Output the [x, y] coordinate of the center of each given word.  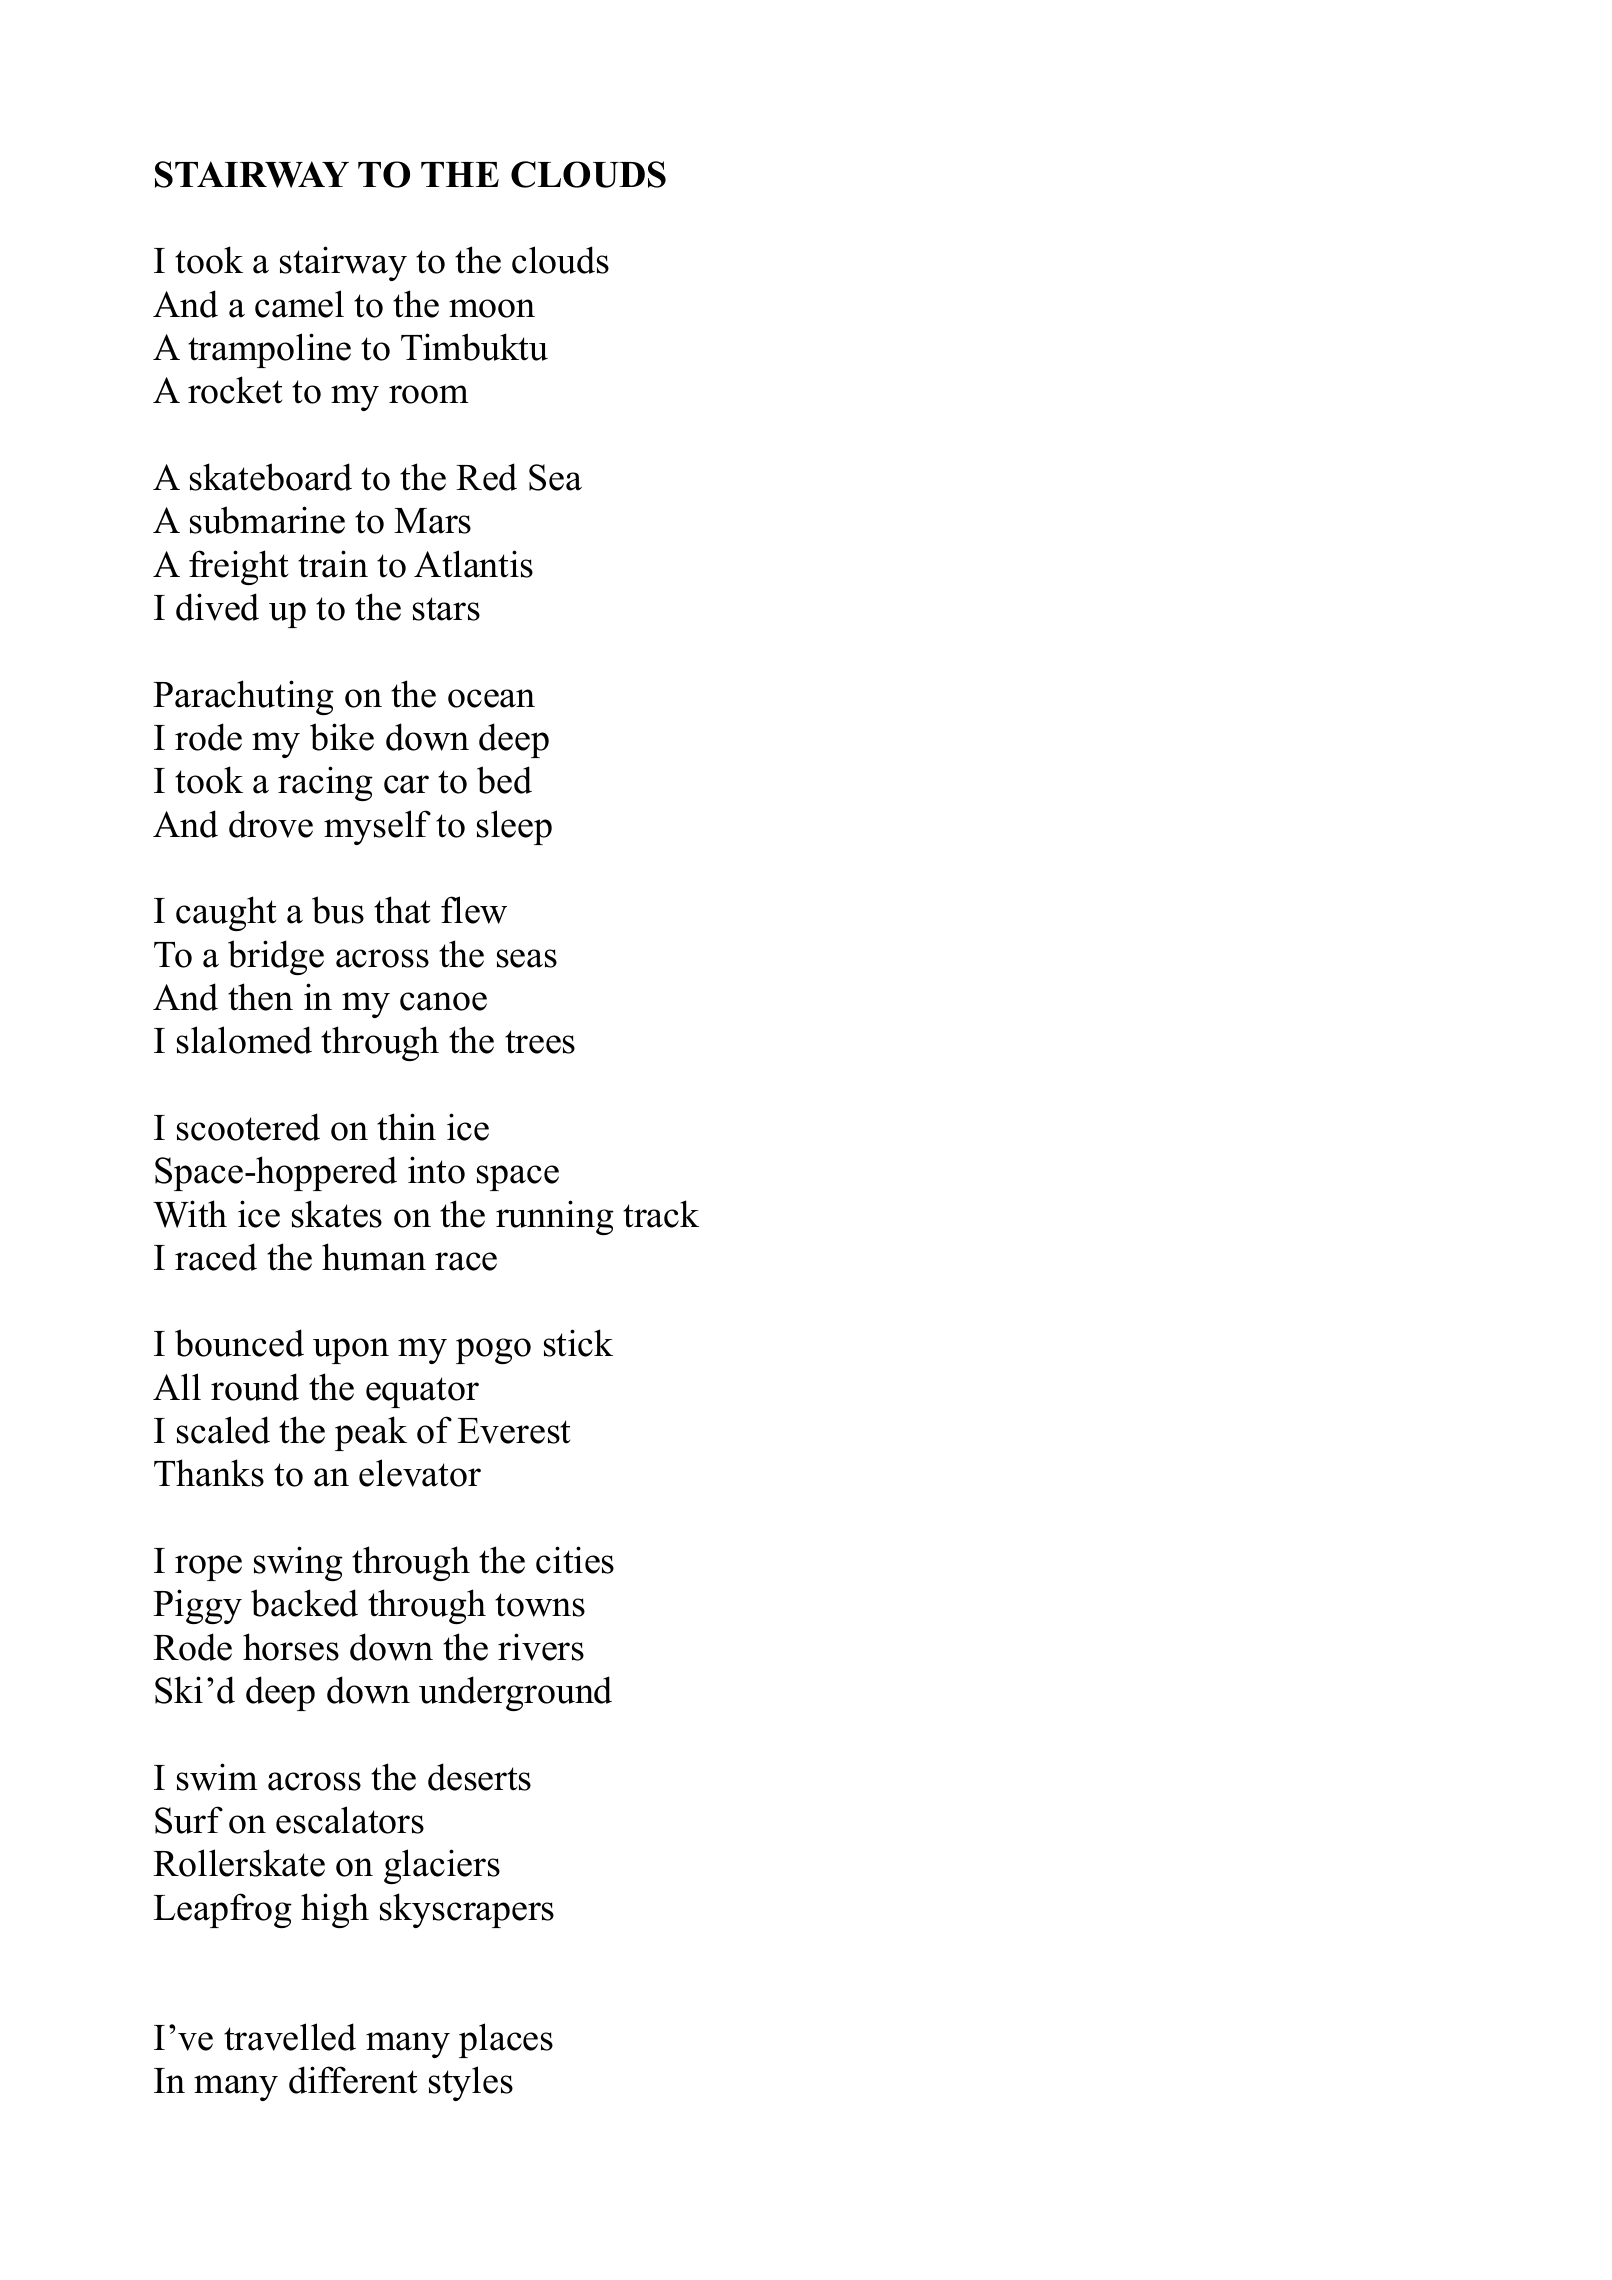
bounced [239, 1343]
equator [422, 1392]
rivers [541, 1647]
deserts [479, 1777]
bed [504, 780]
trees [540, 1042]
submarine [267, 520]
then [260, 997]
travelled [290, 2037]
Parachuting [243, 697]
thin [406, 1127]
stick [578, 1343]
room [429, 394]
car [406, 784]
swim [217, 1777]
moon [492, 308]
